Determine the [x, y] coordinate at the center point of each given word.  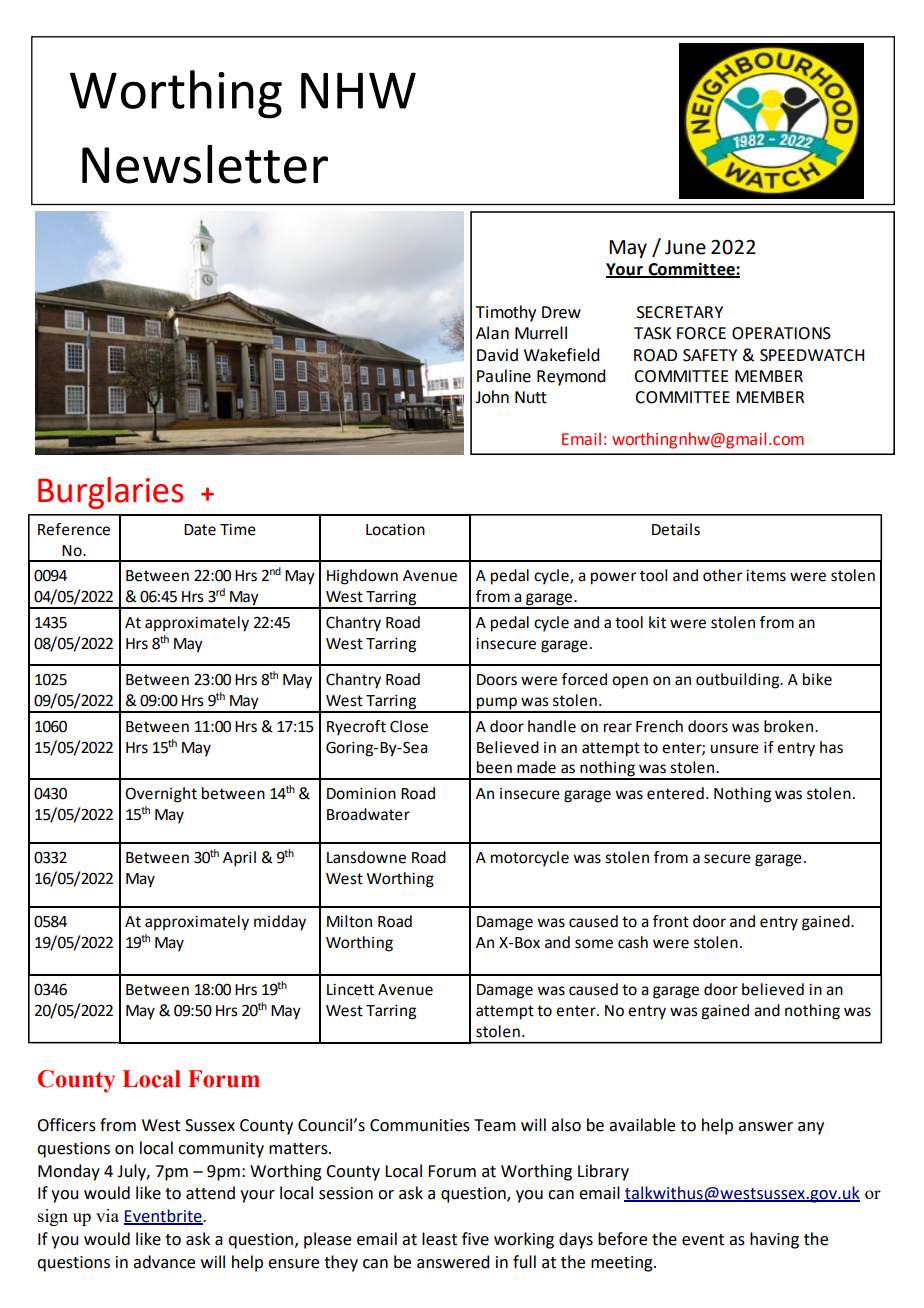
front [671, 921]
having [774, 1240]
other [723, 575]
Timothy [506, 313]
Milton [349, 921]
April [239, 859]
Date [200, 530]
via [107, 1215]
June [685, 247]
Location [395, 530]
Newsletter [205, 164]
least [439, 1239]
